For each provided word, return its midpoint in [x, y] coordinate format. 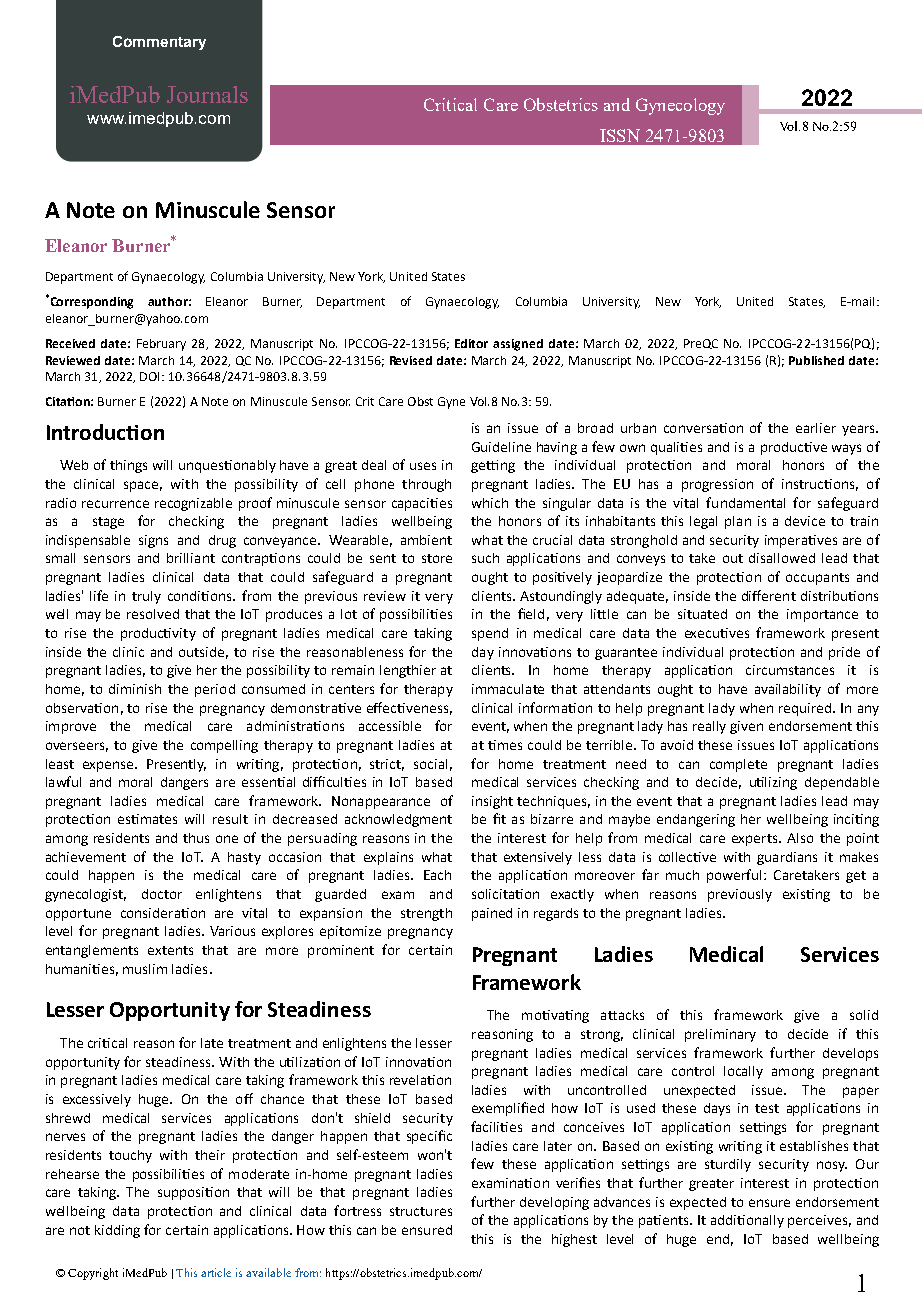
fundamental [745, 502]
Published [816, 360]
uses [423, 466]
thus [196, 838]
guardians [787, 858]
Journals [207, 94]
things [128, 466]
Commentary [159, 43]
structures [421, 1211]
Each [437, 875]
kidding [117, 1231]
